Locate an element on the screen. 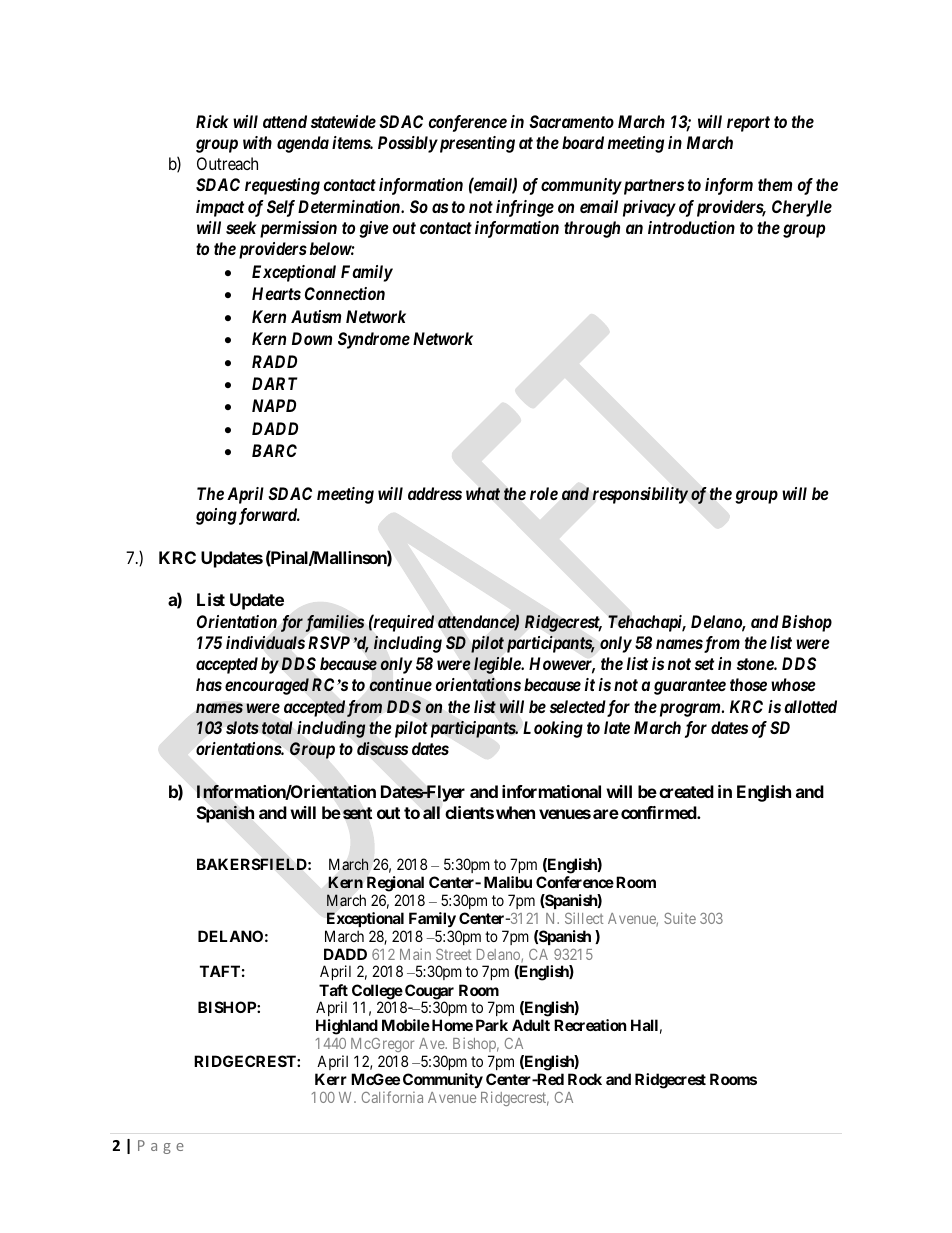  what is located at coordinates (483, 494).
